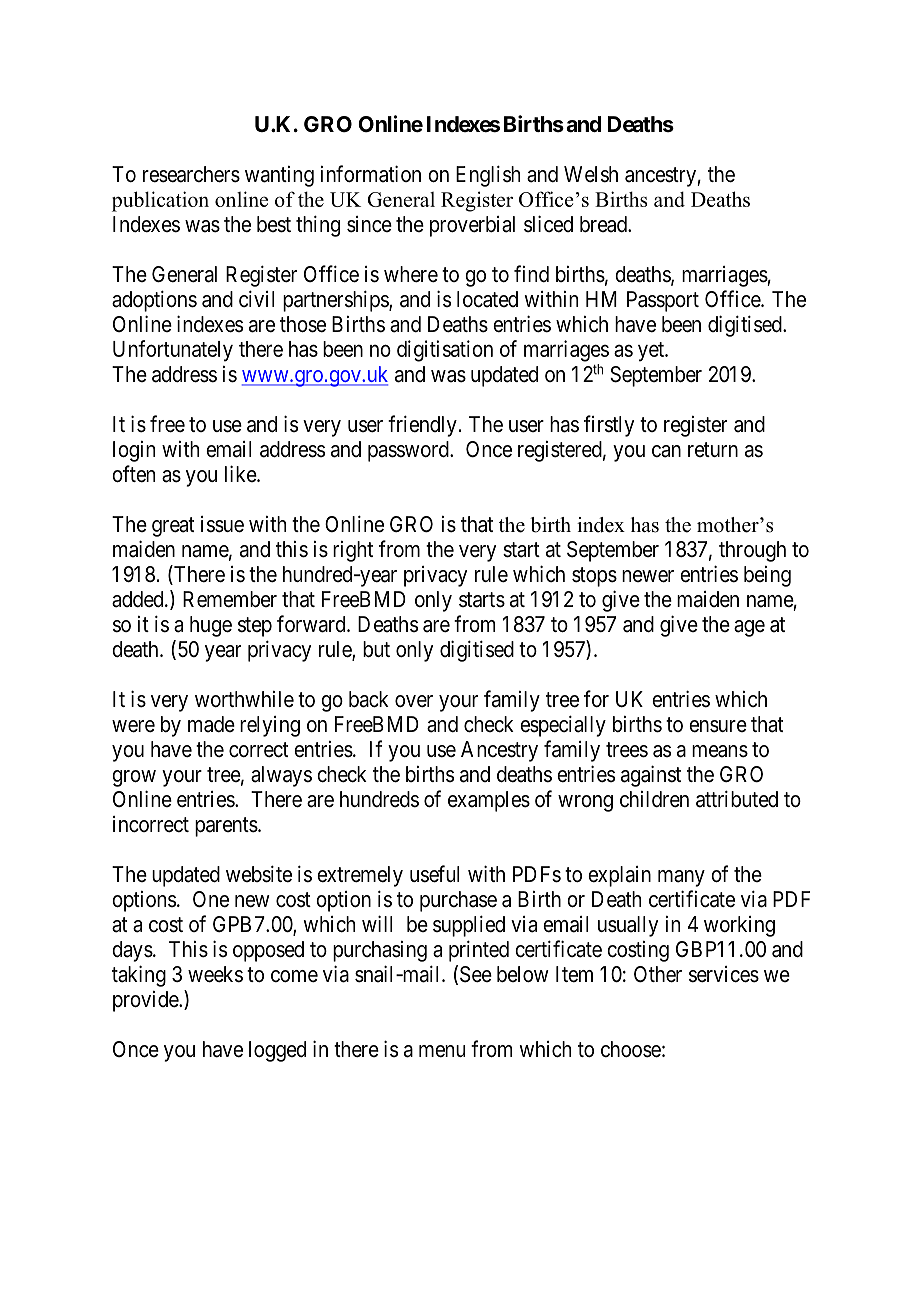 Image resolution: width=924 pixels, height=1307 pixels. What do you see at coordinates (488, 176) in the page?
I see `English` at bounding box center [488, 176].
